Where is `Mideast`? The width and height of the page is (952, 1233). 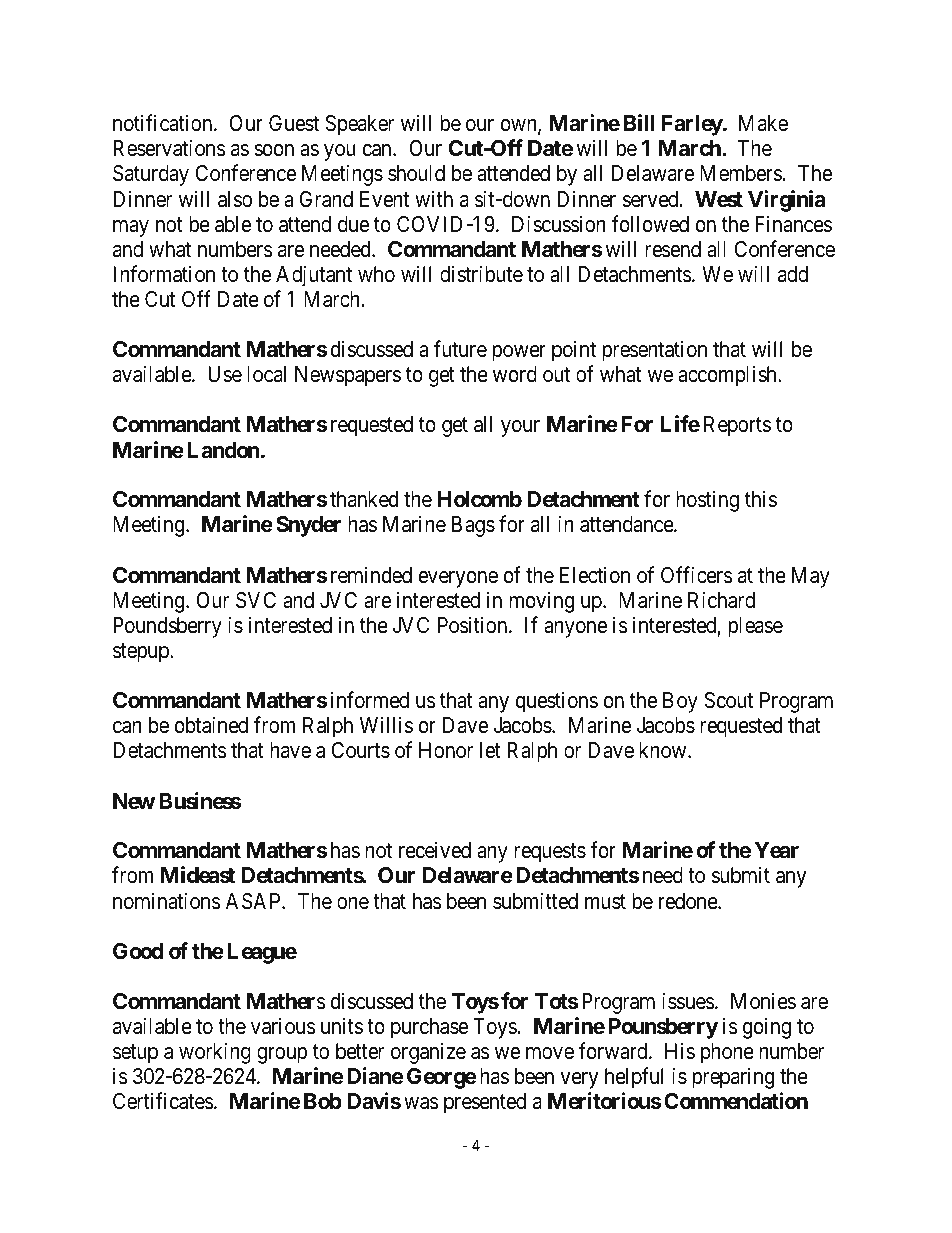 Mideast is located at coordinates (198, 875).
